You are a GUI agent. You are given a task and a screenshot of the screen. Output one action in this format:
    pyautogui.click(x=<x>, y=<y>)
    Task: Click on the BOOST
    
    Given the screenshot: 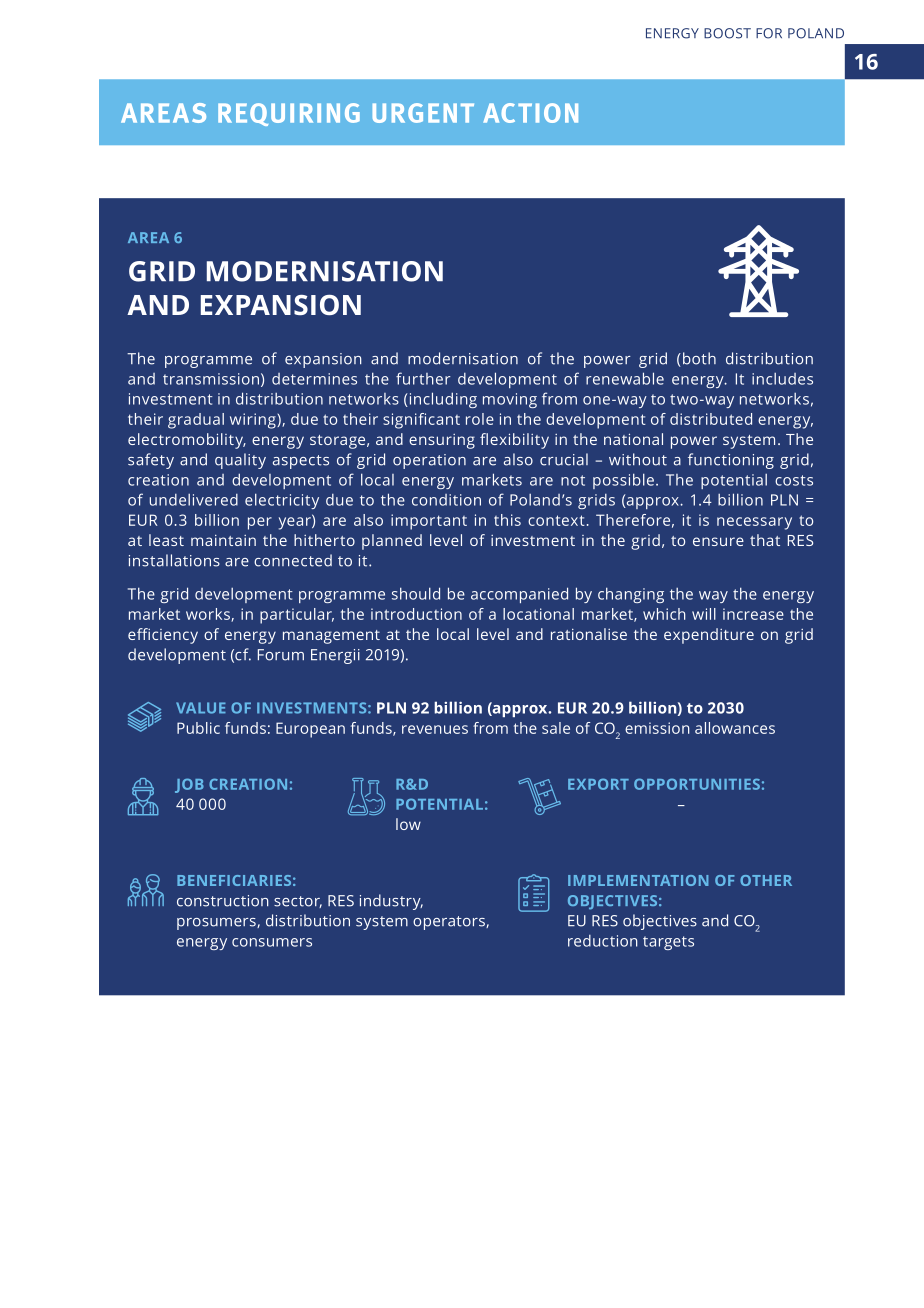 What is the action you would take?
    pyautogui.click(x=727, y=33)
